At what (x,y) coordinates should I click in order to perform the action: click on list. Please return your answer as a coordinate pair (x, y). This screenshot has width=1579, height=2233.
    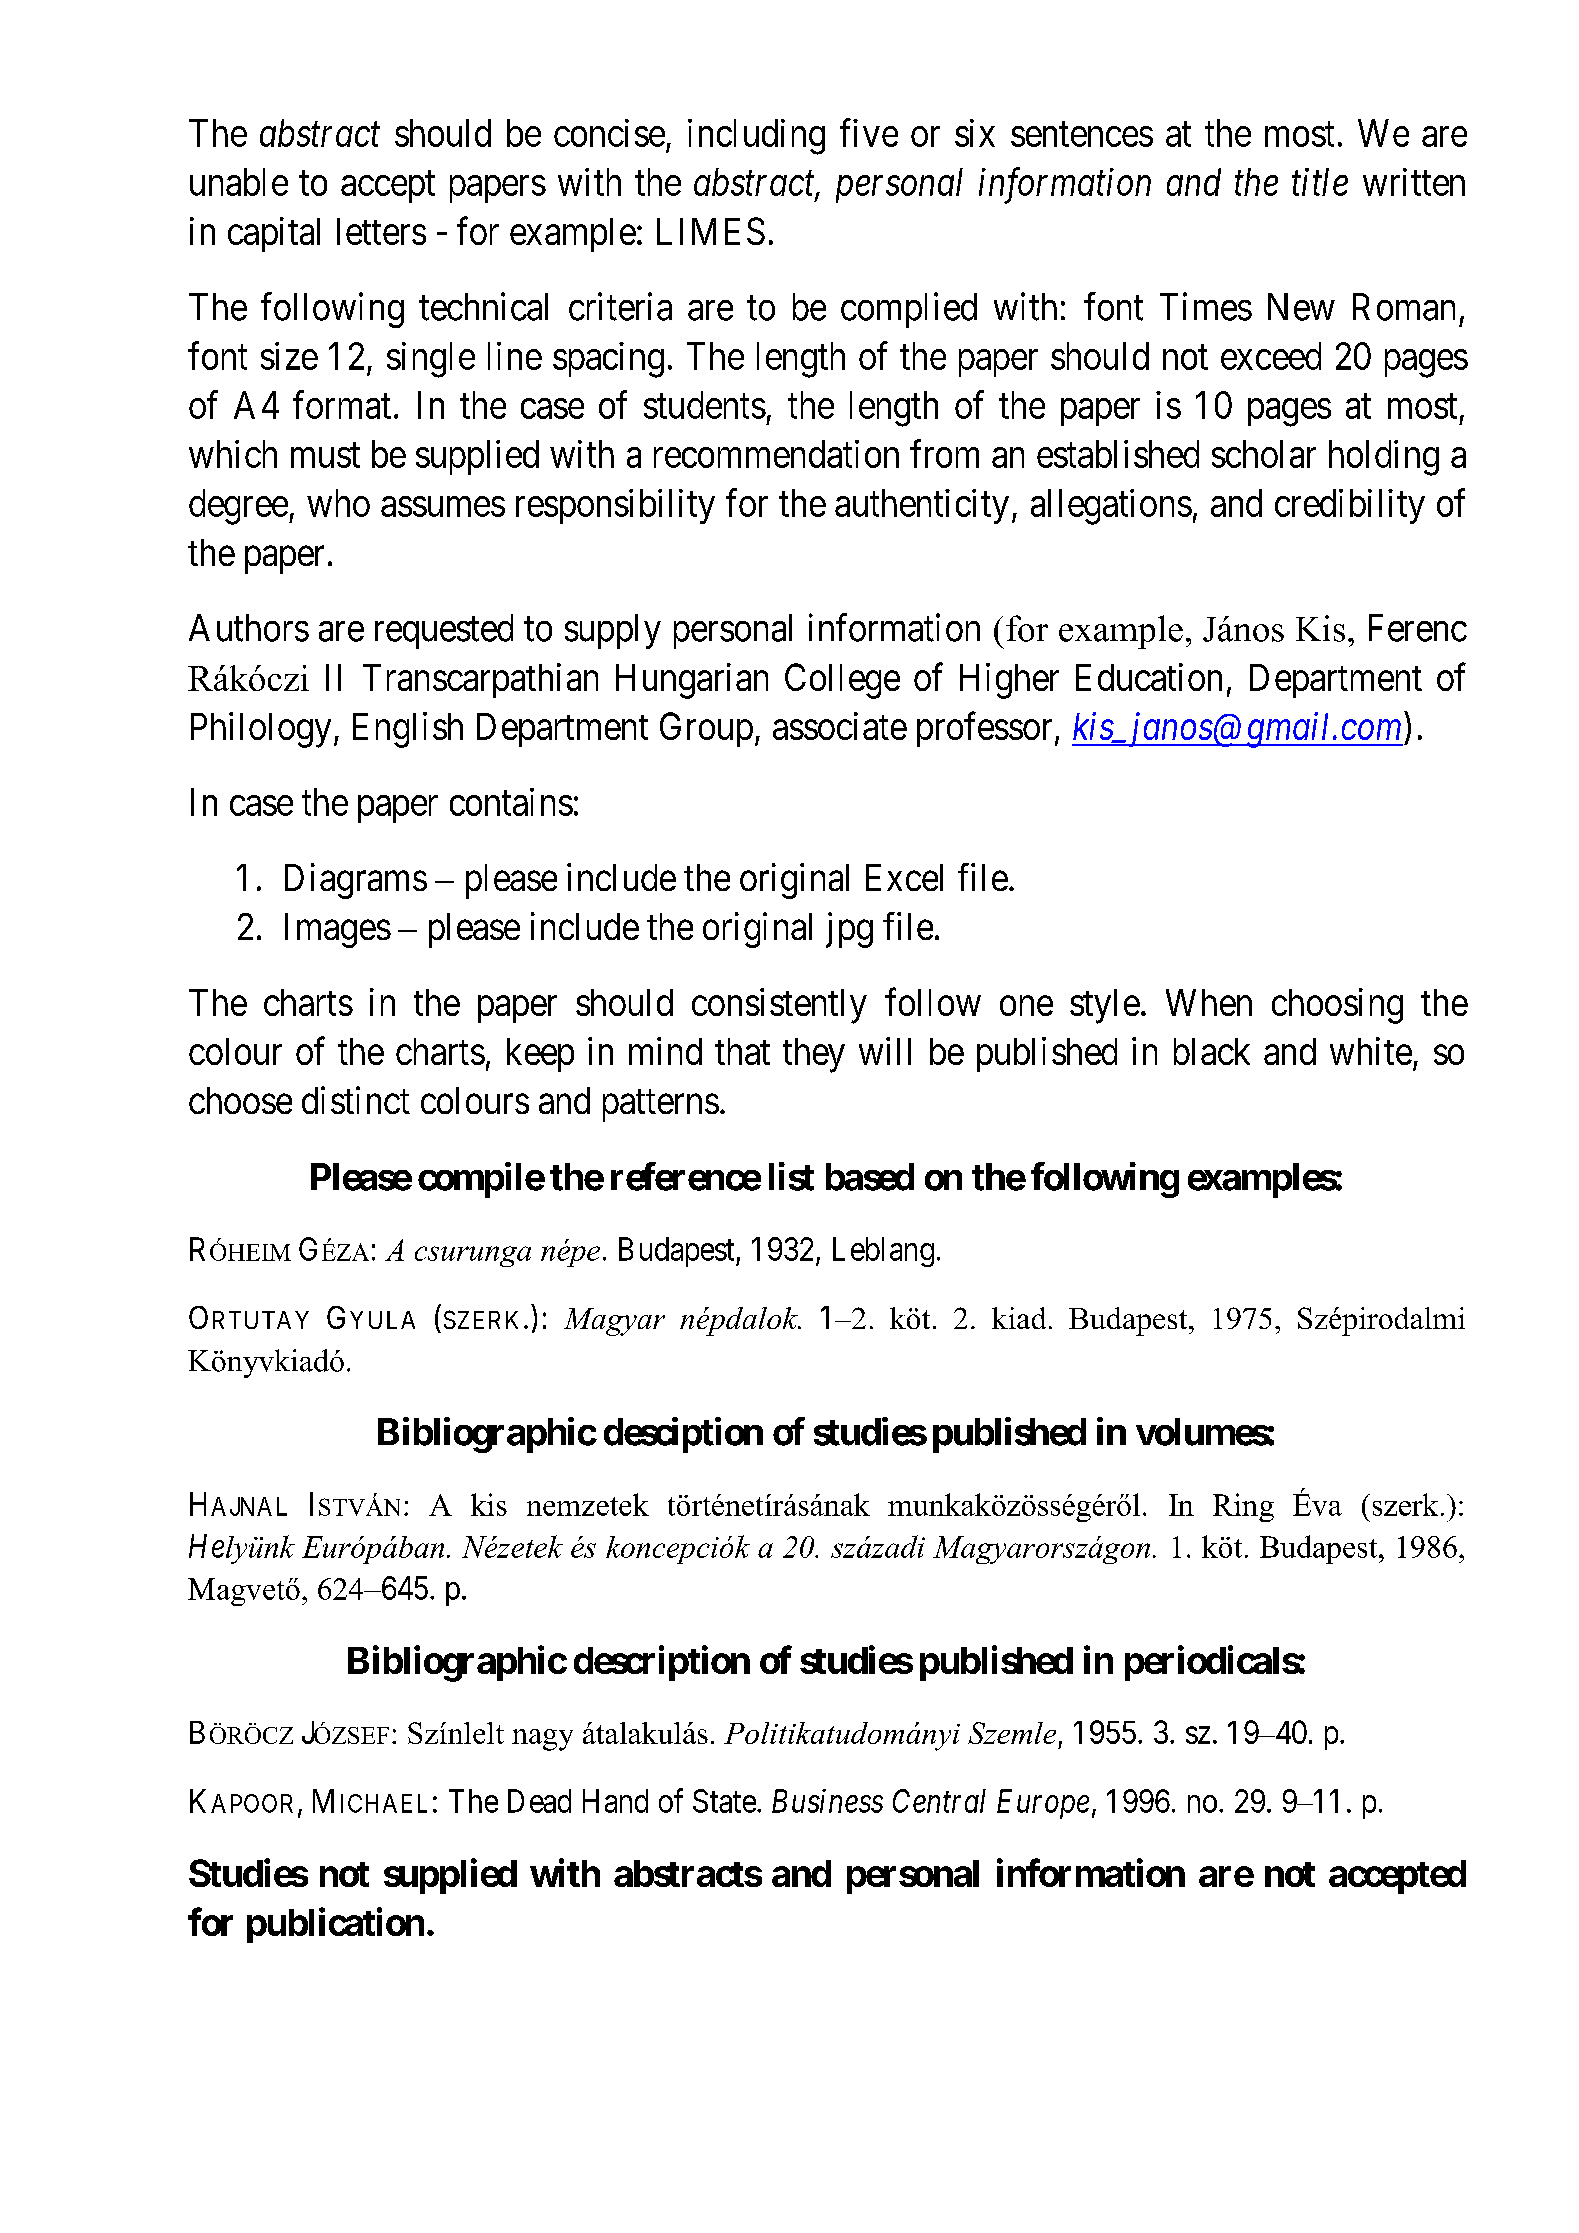
    Looking at the image, I should click on (791, 1176).
